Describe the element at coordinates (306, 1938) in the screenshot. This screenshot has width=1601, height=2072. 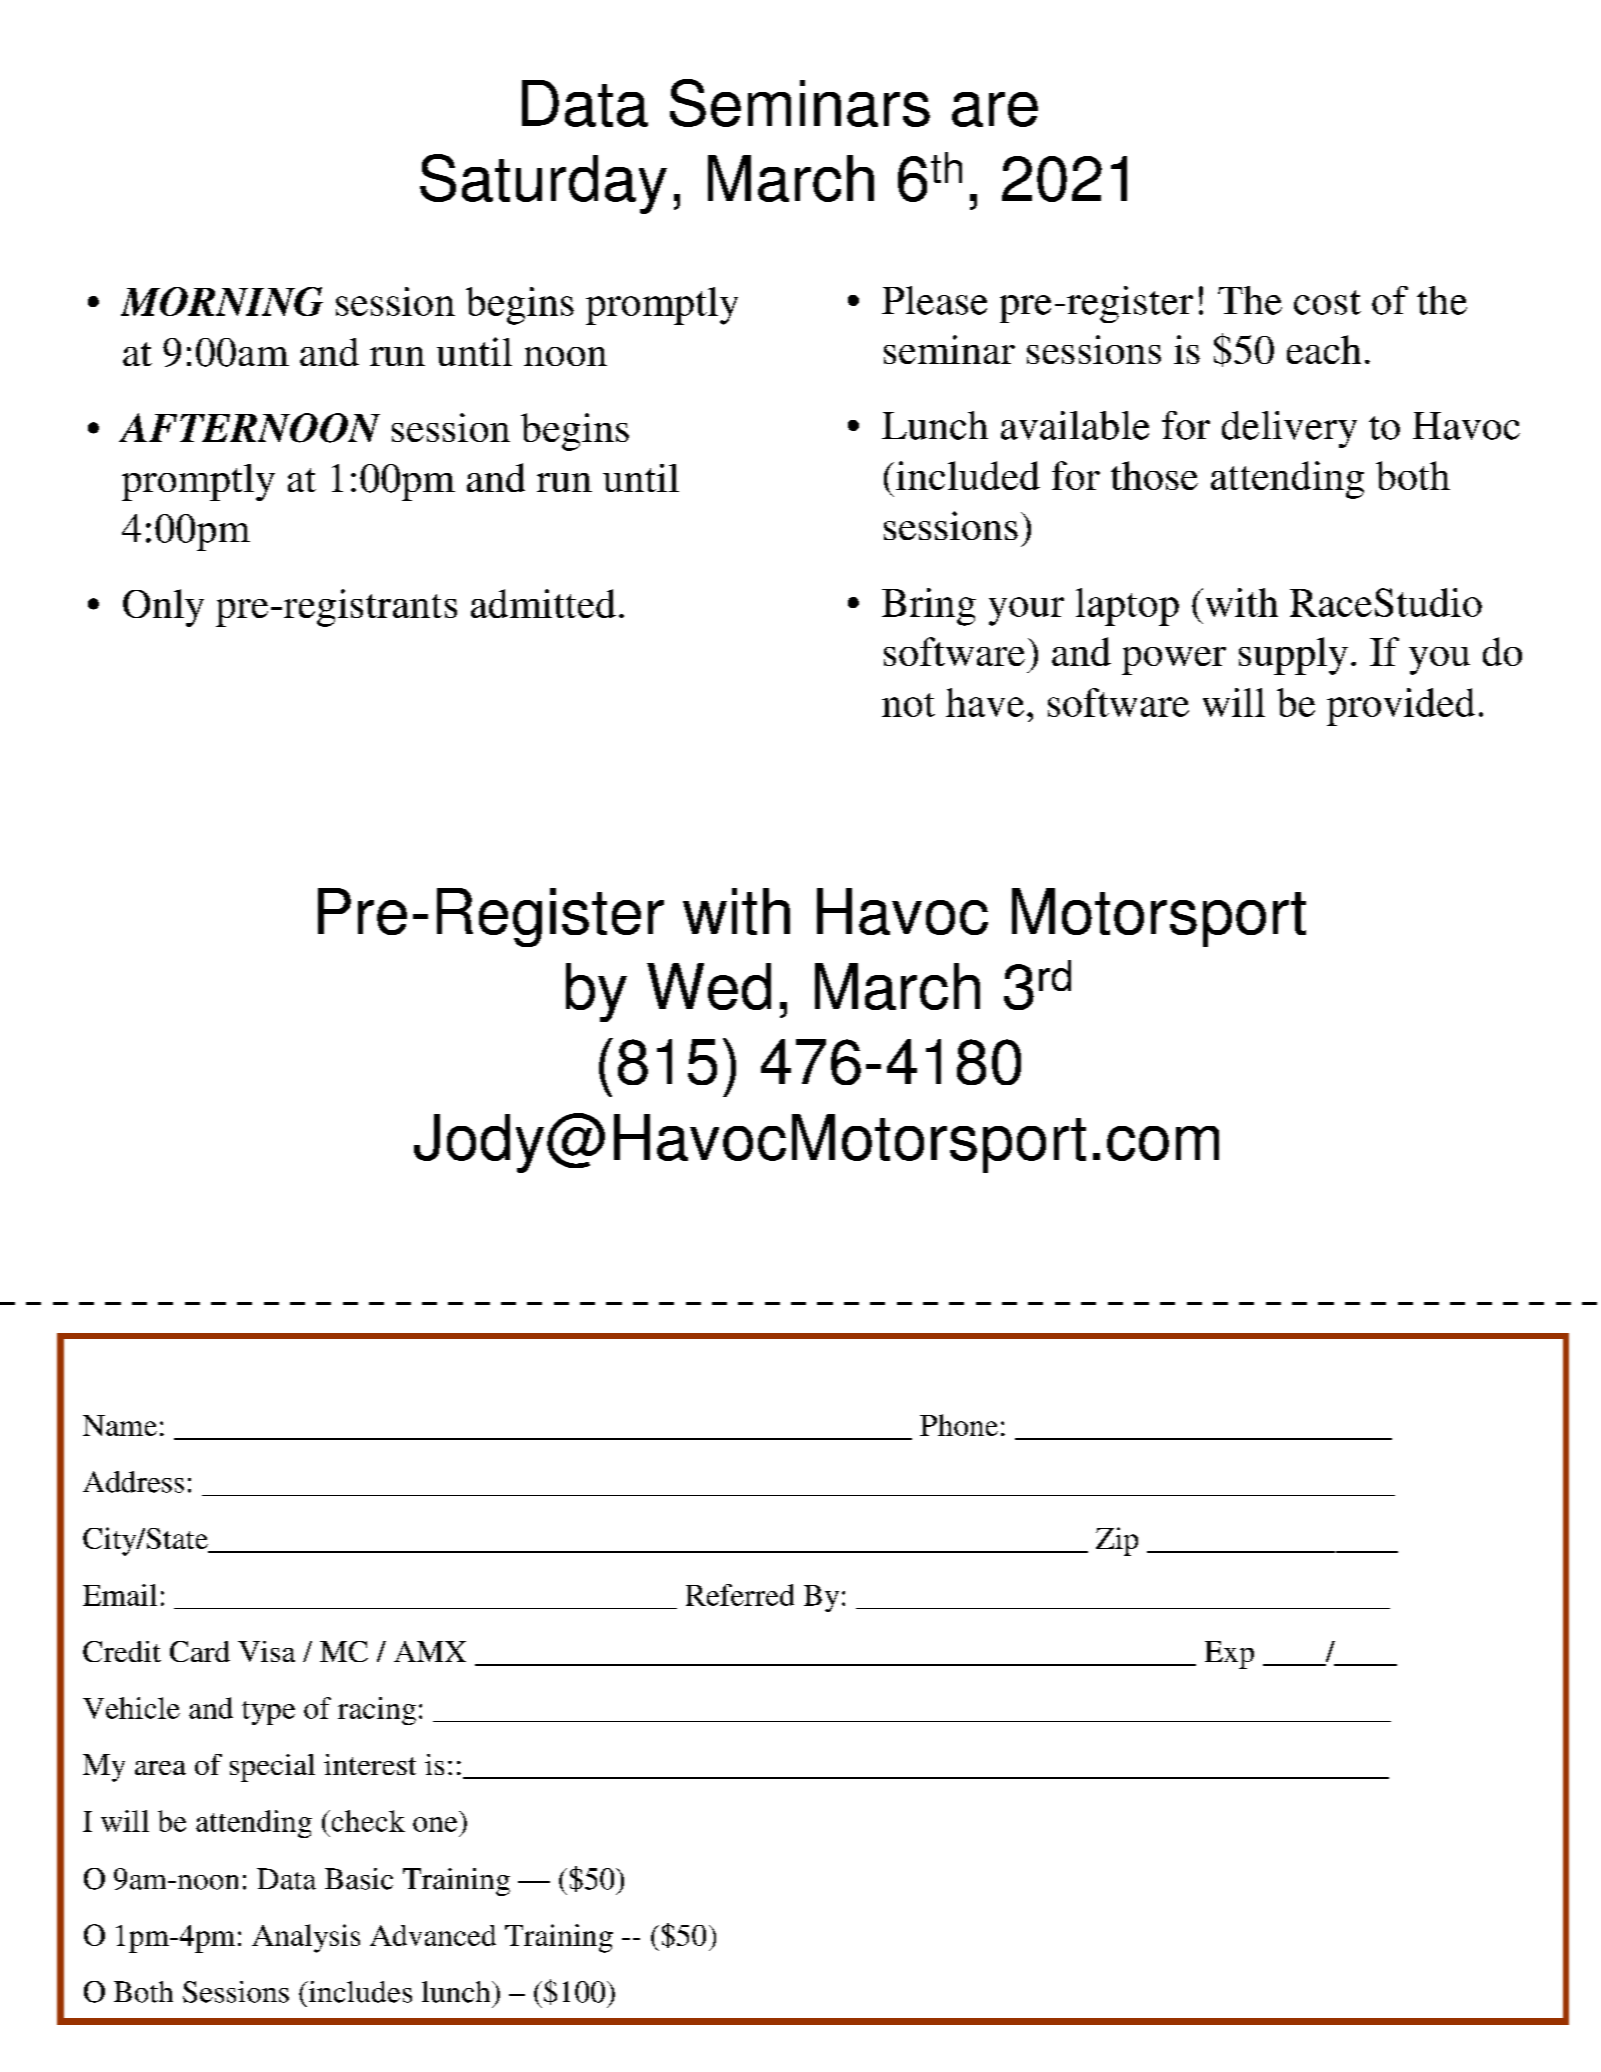
I see `Analysis` at that location.
